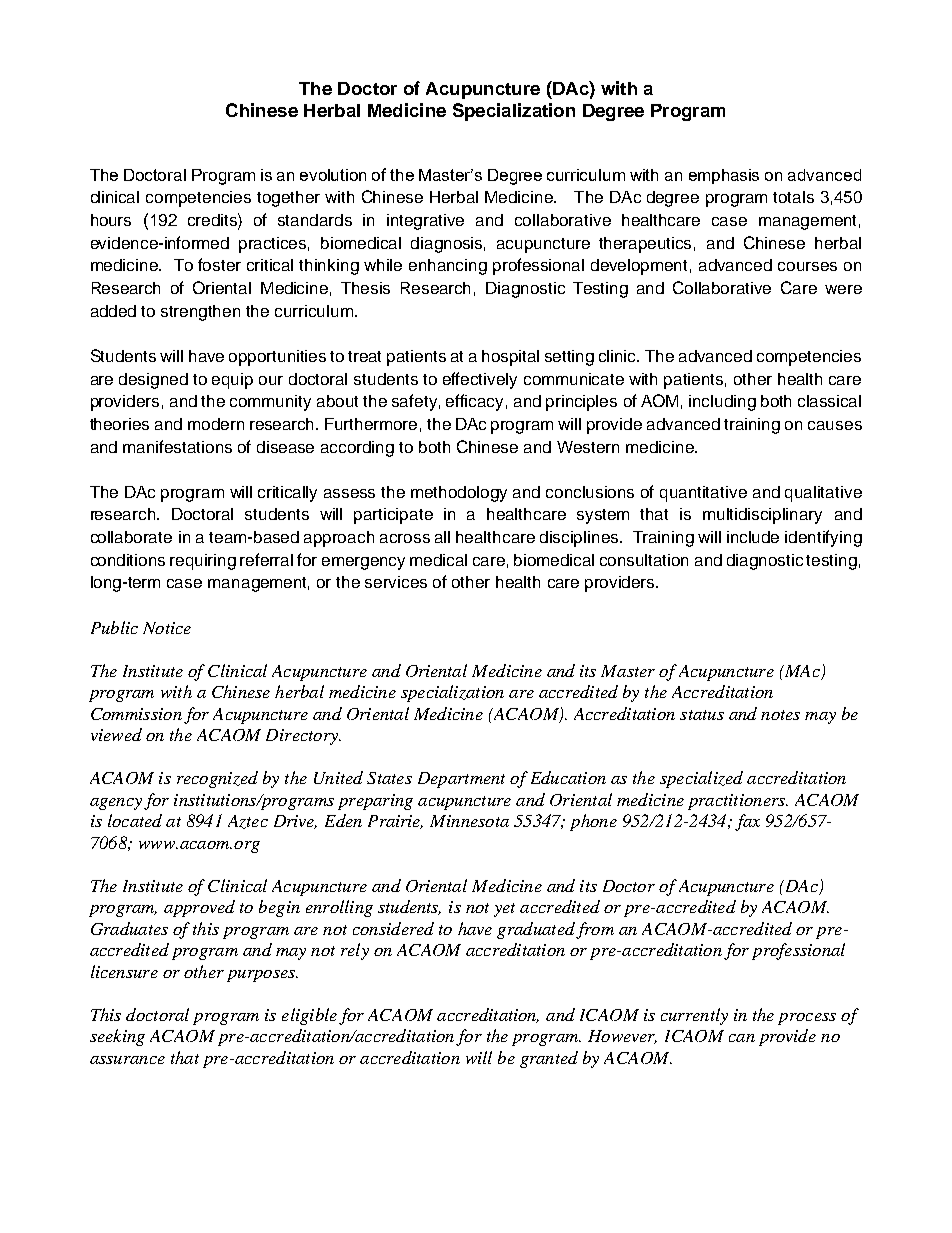 This screenshot has height=1233, width=952. I want to click on totals, so click(793, 197).
